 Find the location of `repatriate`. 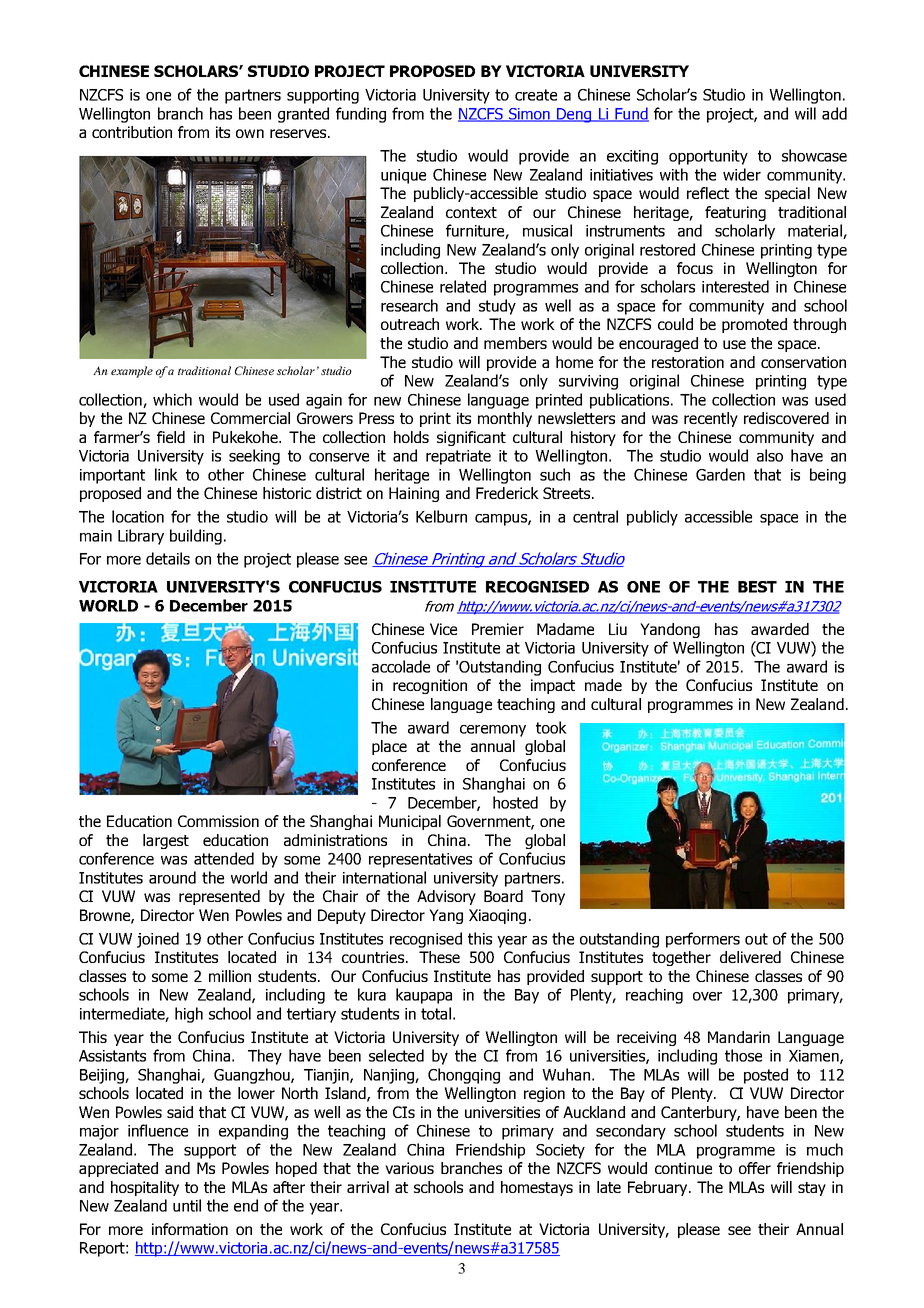

repatriate is located at coordinates (458, 457).
